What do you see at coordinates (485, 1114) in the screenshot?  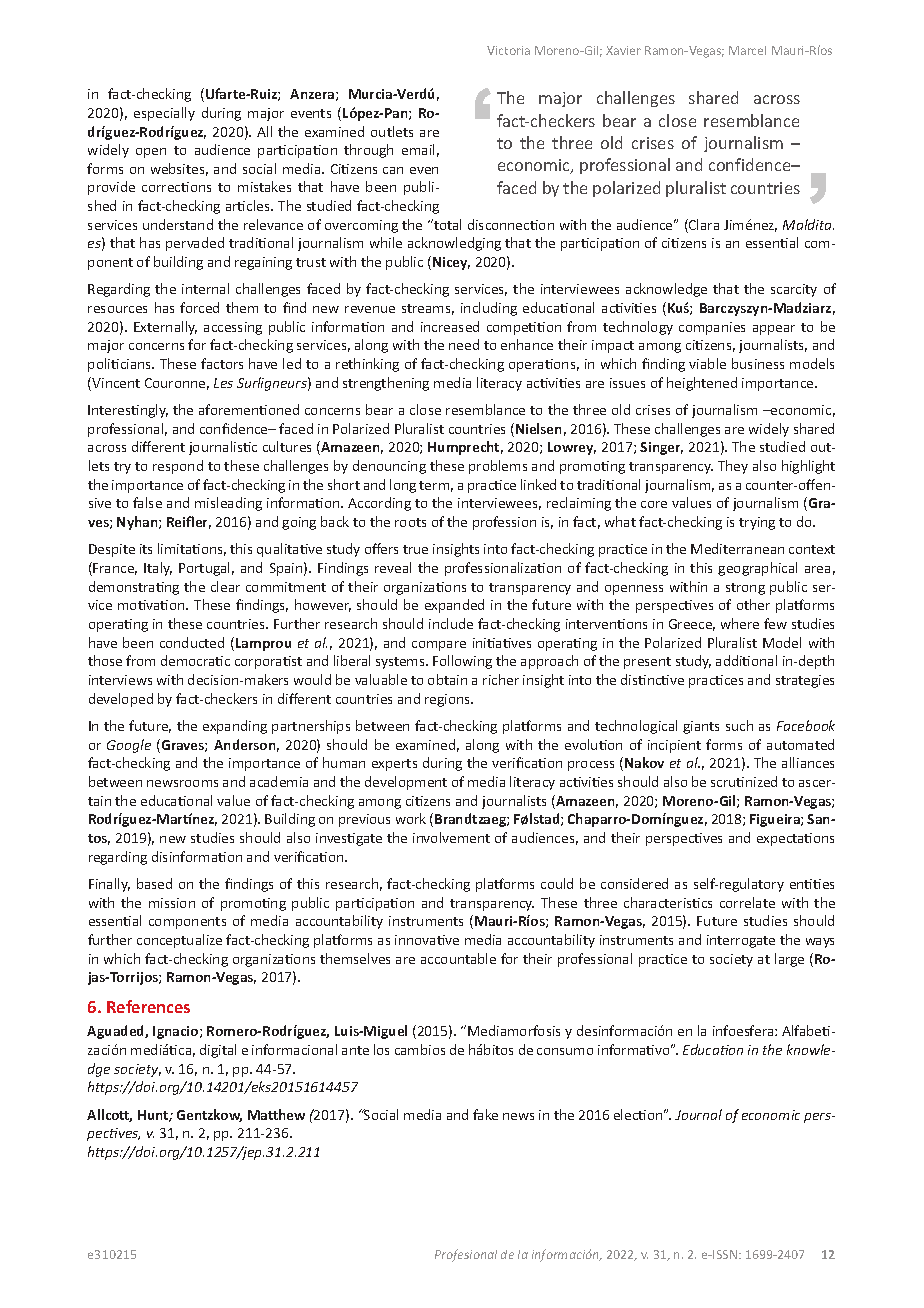 I see `fake` at bounding box center [485, 1114].
